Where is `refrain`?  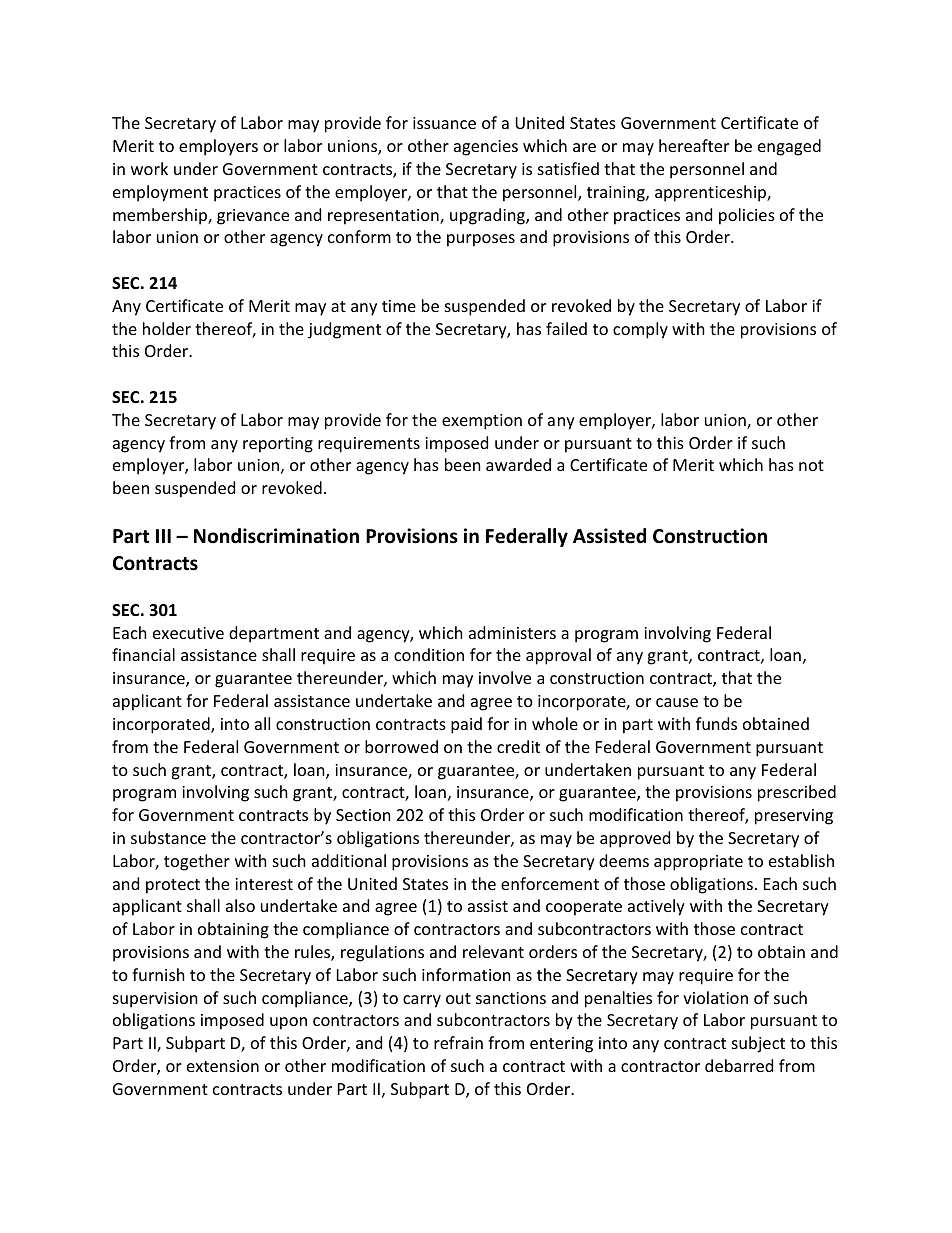 refrain is located at coordinates (458, 1042).
